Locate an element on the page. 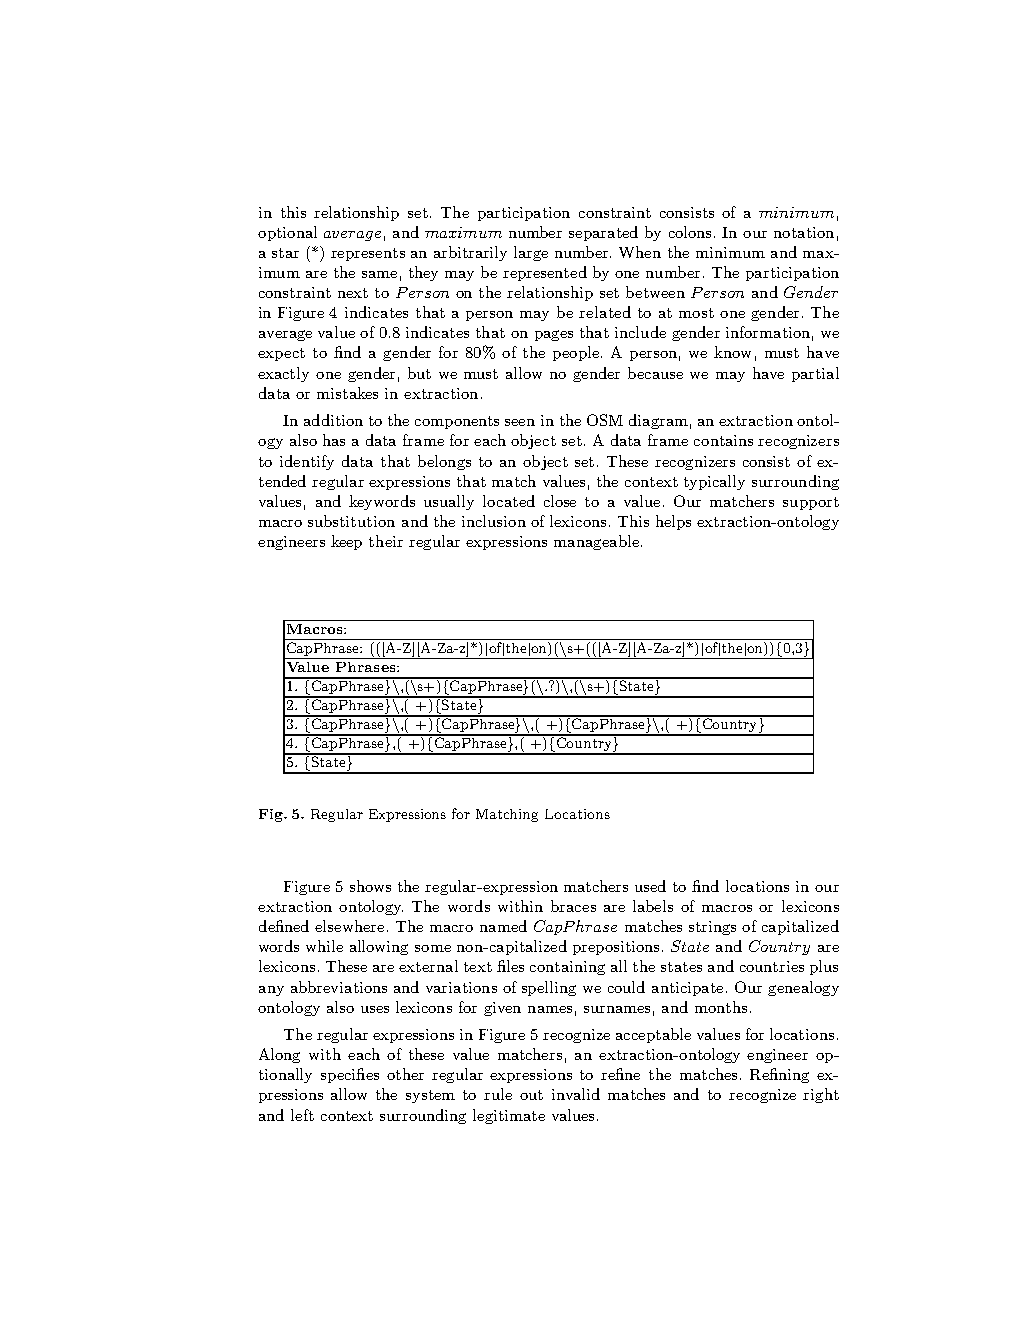 The image size is (1028, 1331). large is located at coordinates (531, 253).
